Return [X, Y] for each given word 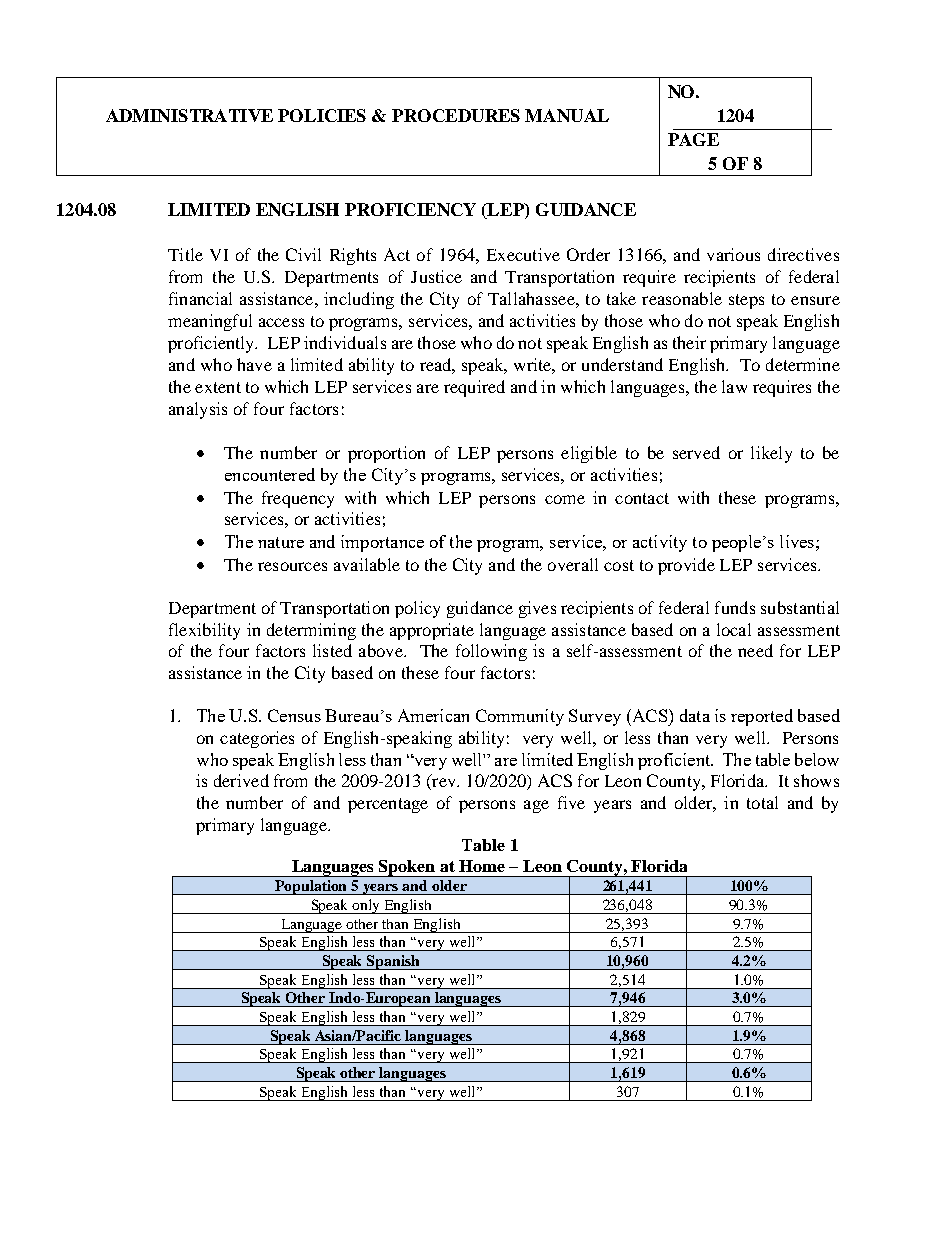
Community [520, 717]
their [689, 342]
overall [573, 564]
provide [686, 566]
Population [311, 887]
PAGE [693, 139]
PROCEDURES [456, 115]
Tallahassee [532, 298]
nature [281, 542]
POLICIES [322, 115]
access [281, 322]
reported [762, 717]
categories [257, 739]
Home [482, 866]
